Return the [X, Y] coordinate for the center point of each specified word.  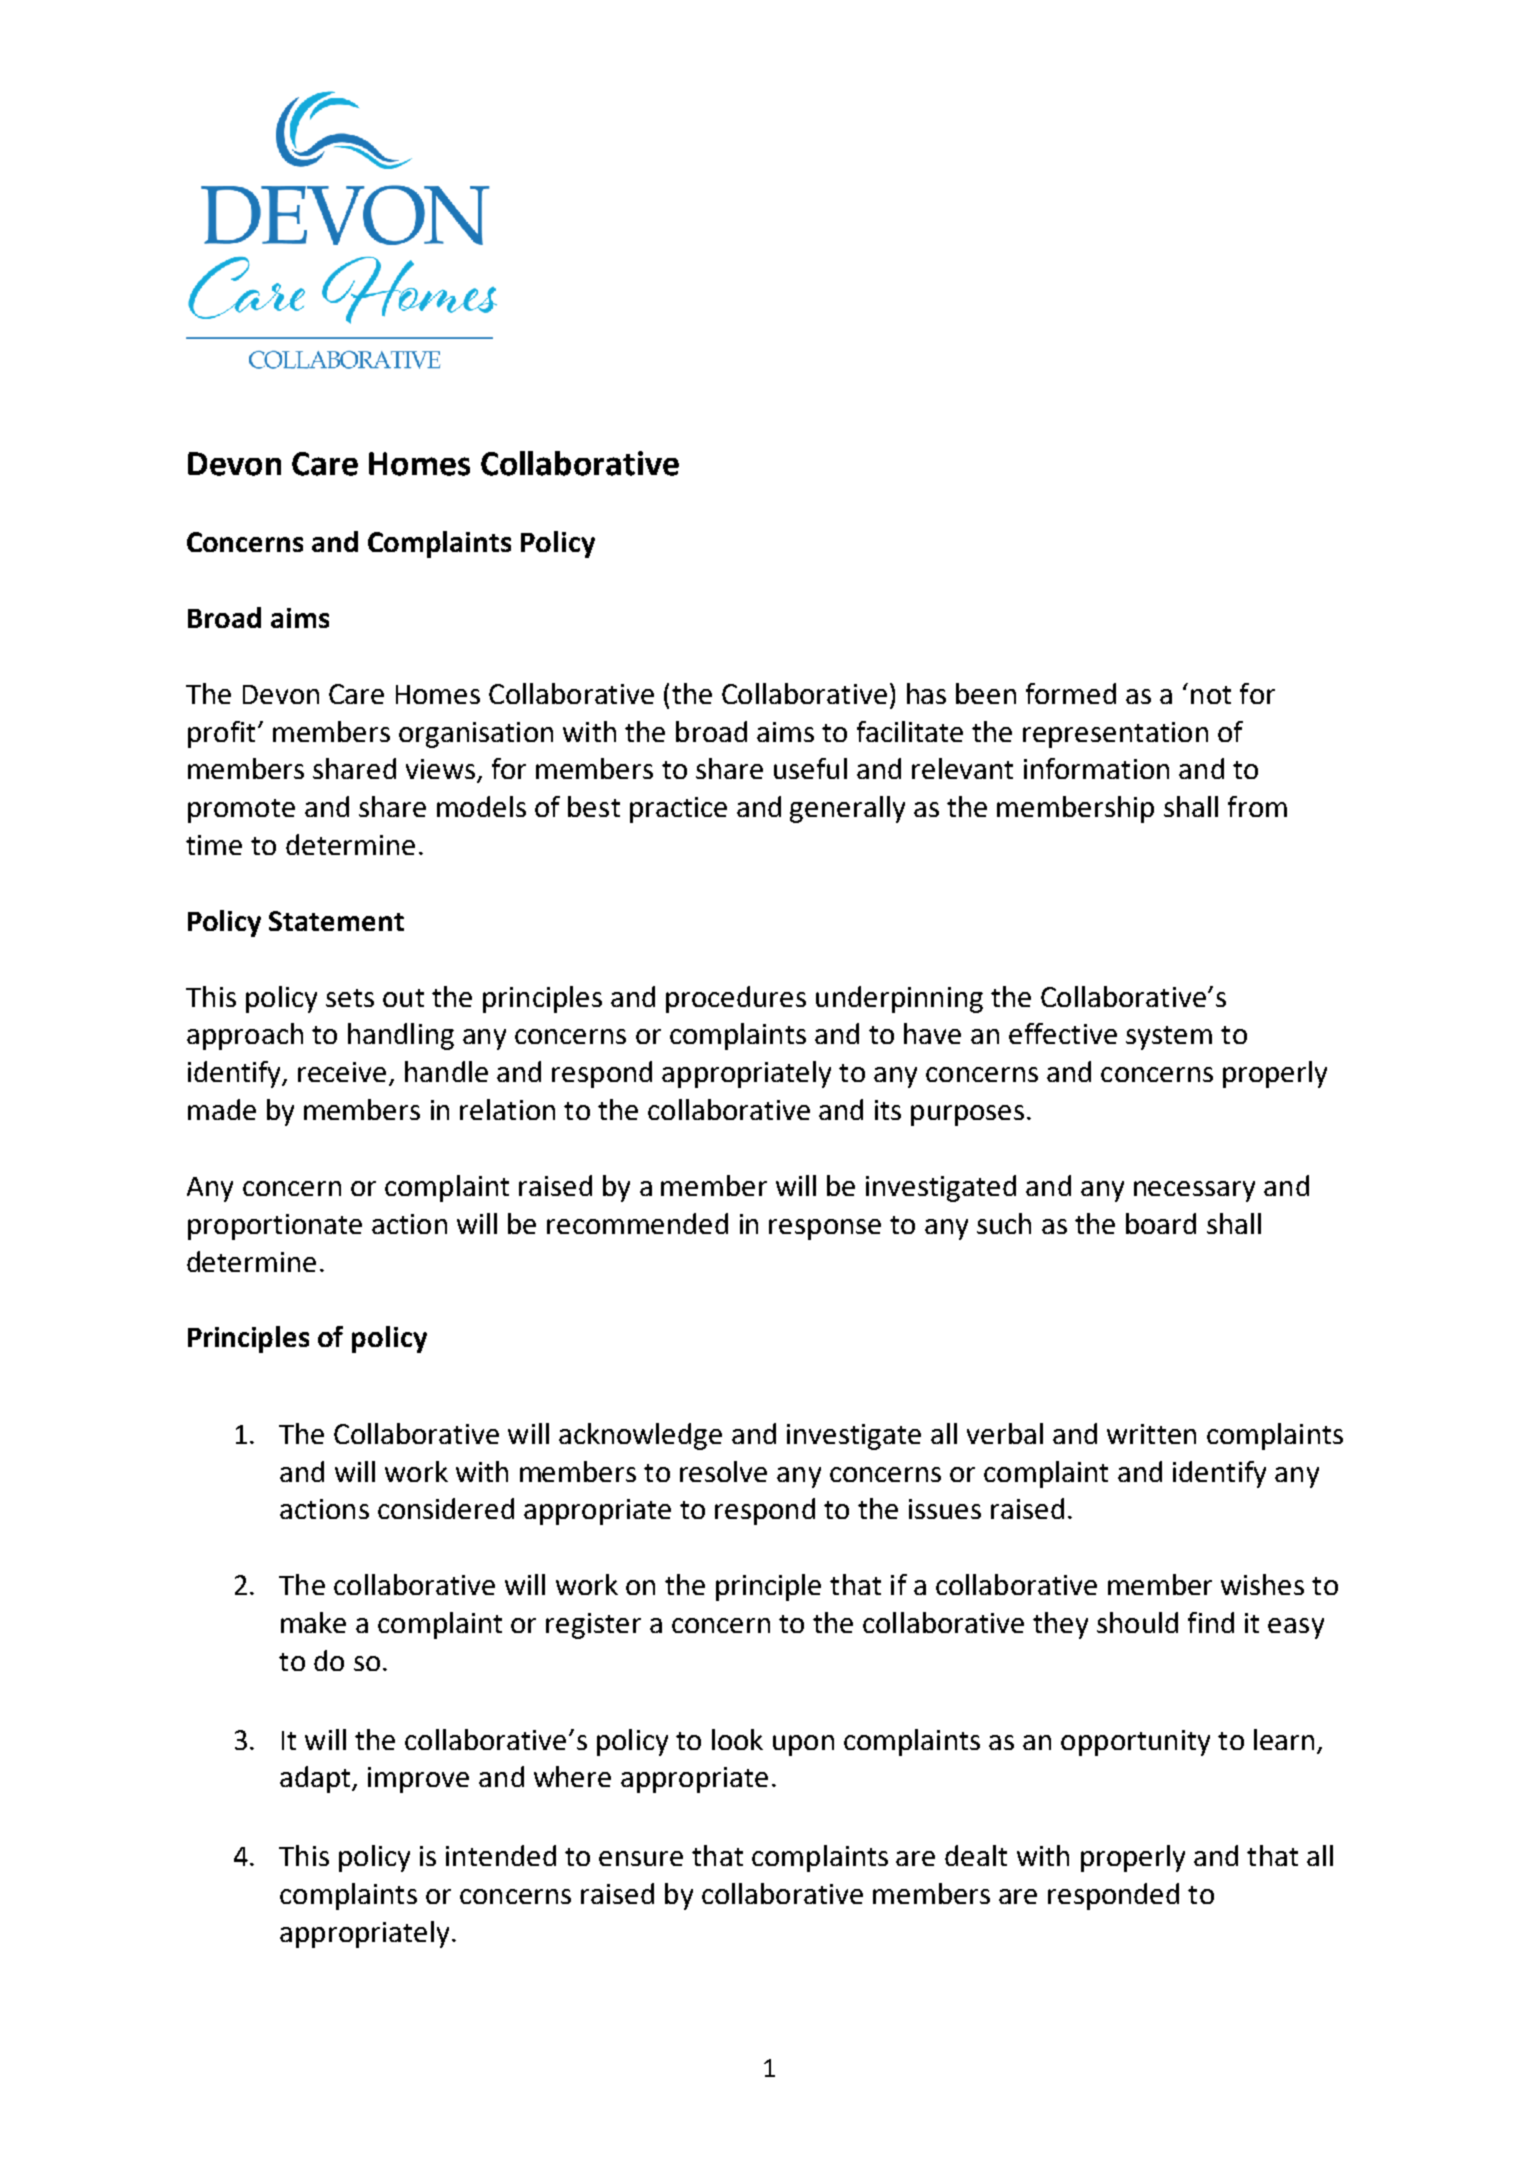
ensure [641, 1858]
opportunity [1135, 1743]
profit [221, 734]
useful [810, 768]
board [1161, 1223]
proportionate [275, 1227]
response [825, 1229]
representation [1115, 735]
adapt [316, 1779]
